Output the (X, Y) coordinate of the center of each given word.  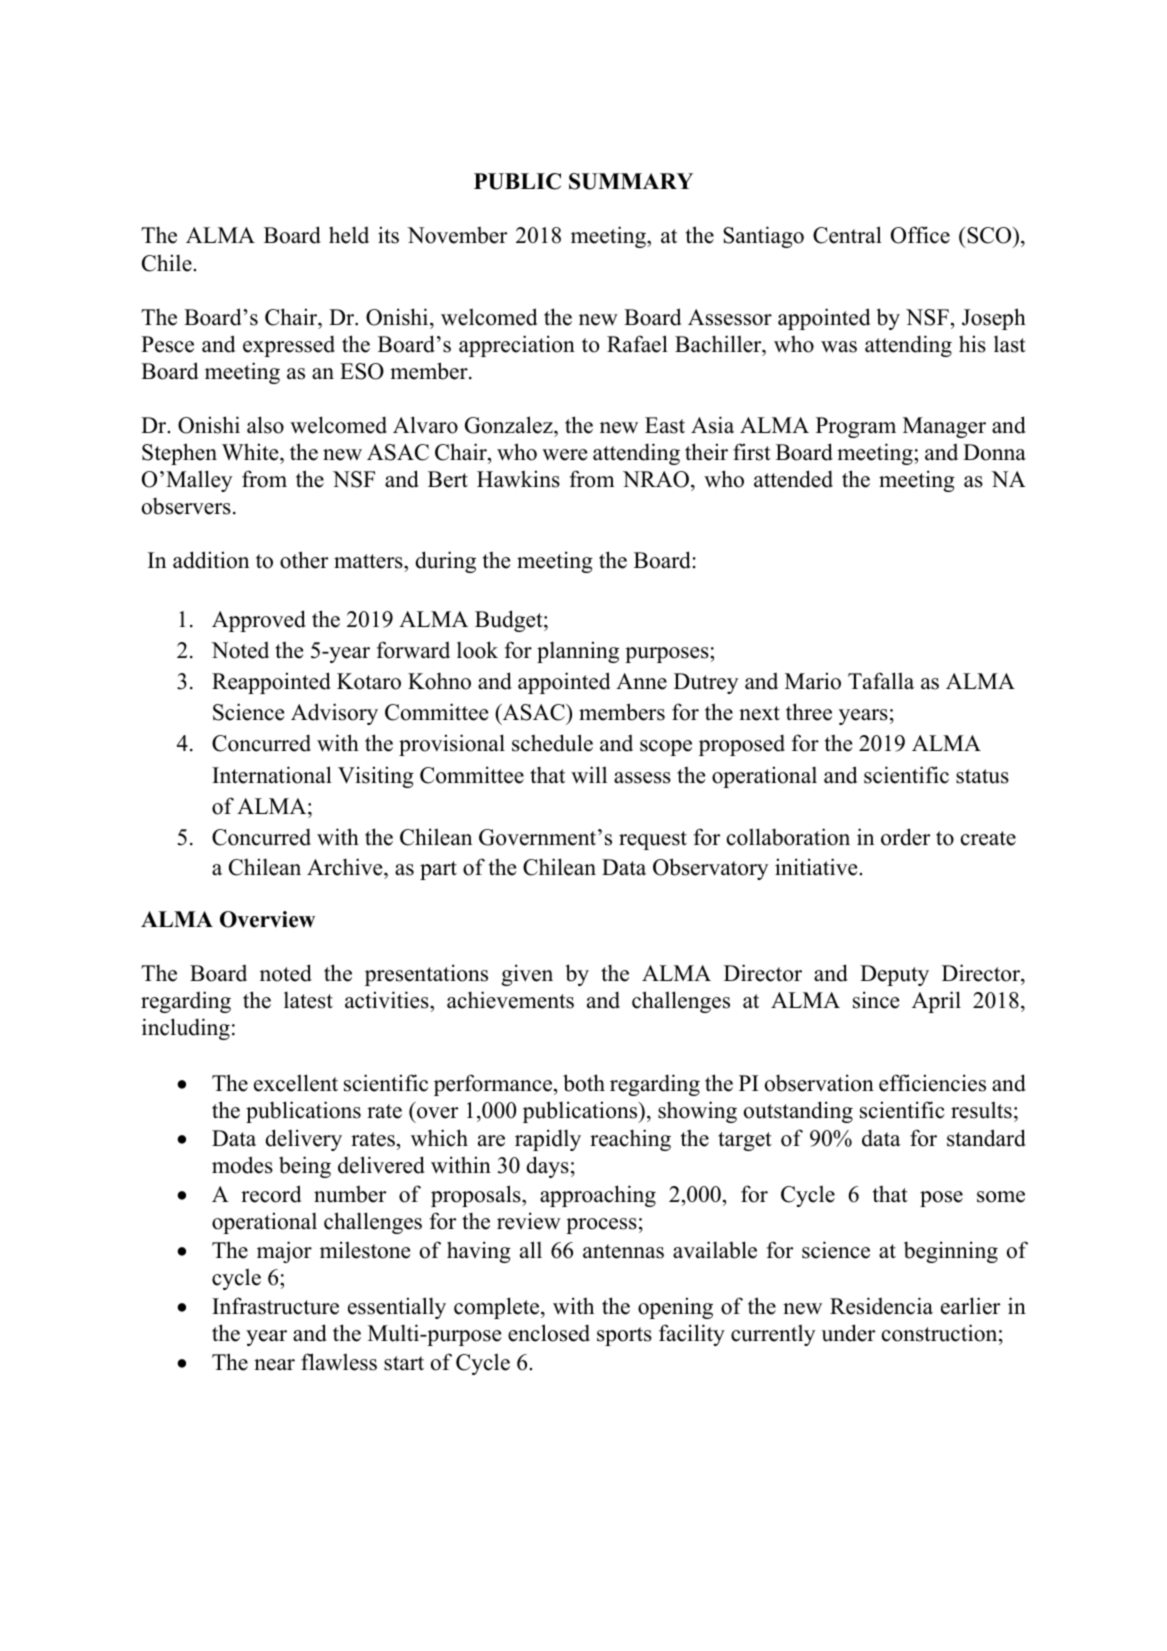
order (905, 837)
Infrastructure (275, 1306)
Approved (259, 621)
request (653, 840)
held (349, 235)
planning (578, 652)
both (584, 1083)
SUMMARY (631, 181)
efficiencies (932, 1083)
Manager (944, 427)
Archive (346, 868)
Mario (813, 681)
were (564, 455)
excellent (296, 1083)
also (265, 425)
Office (920, 235)
